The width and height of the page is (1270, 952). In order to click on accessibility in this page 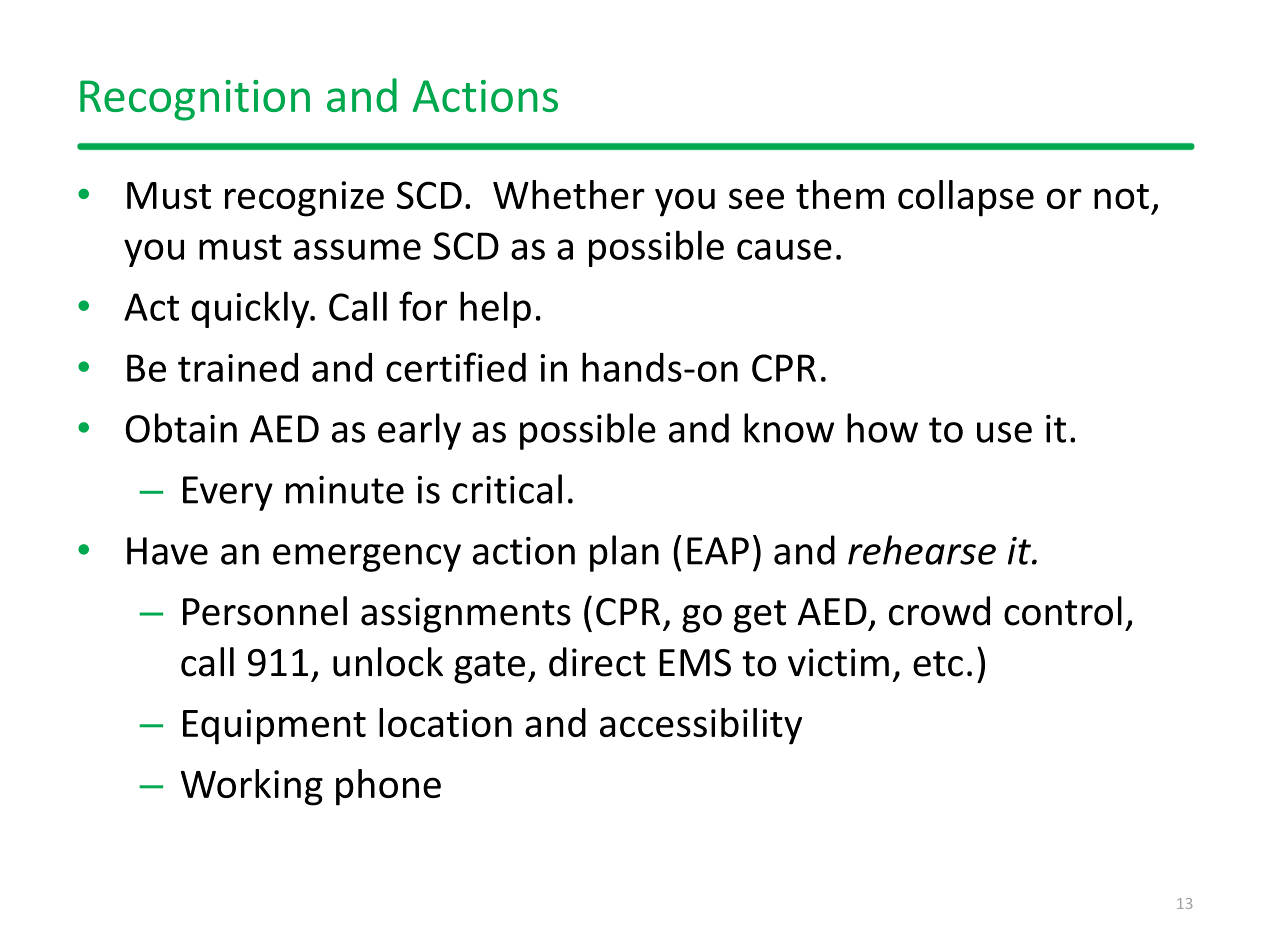, I will do `click(701, 726)`.
